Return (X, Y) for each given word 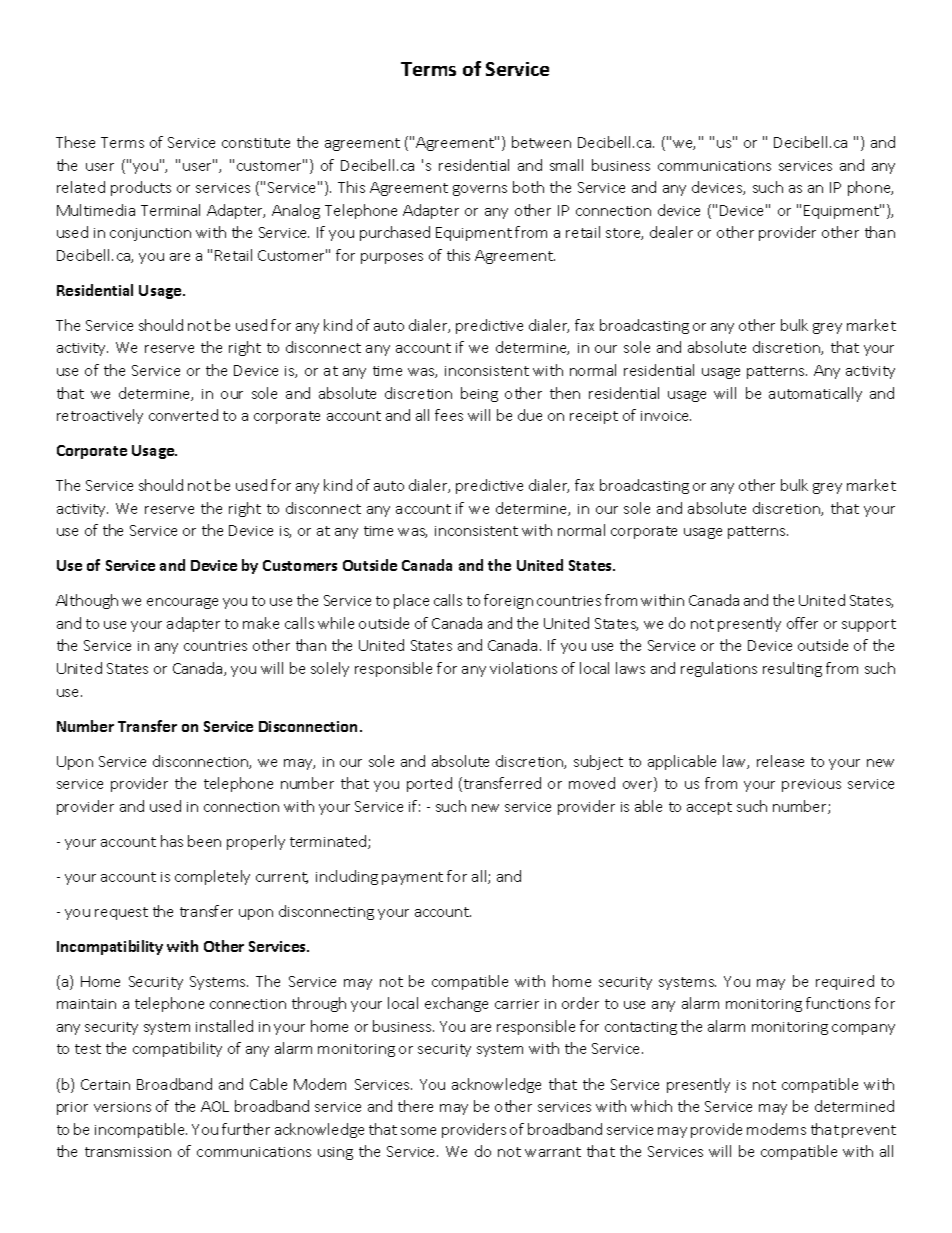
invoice (666, 416)
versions (122, 1107)
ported (429, 784)
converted (183, 415)
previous (811, 785)
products (141, 188)
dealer (671, 232)
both (528, 187)
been (204, 841)
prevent (869, 1131)
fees (449, 415)
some (418, 1131)
